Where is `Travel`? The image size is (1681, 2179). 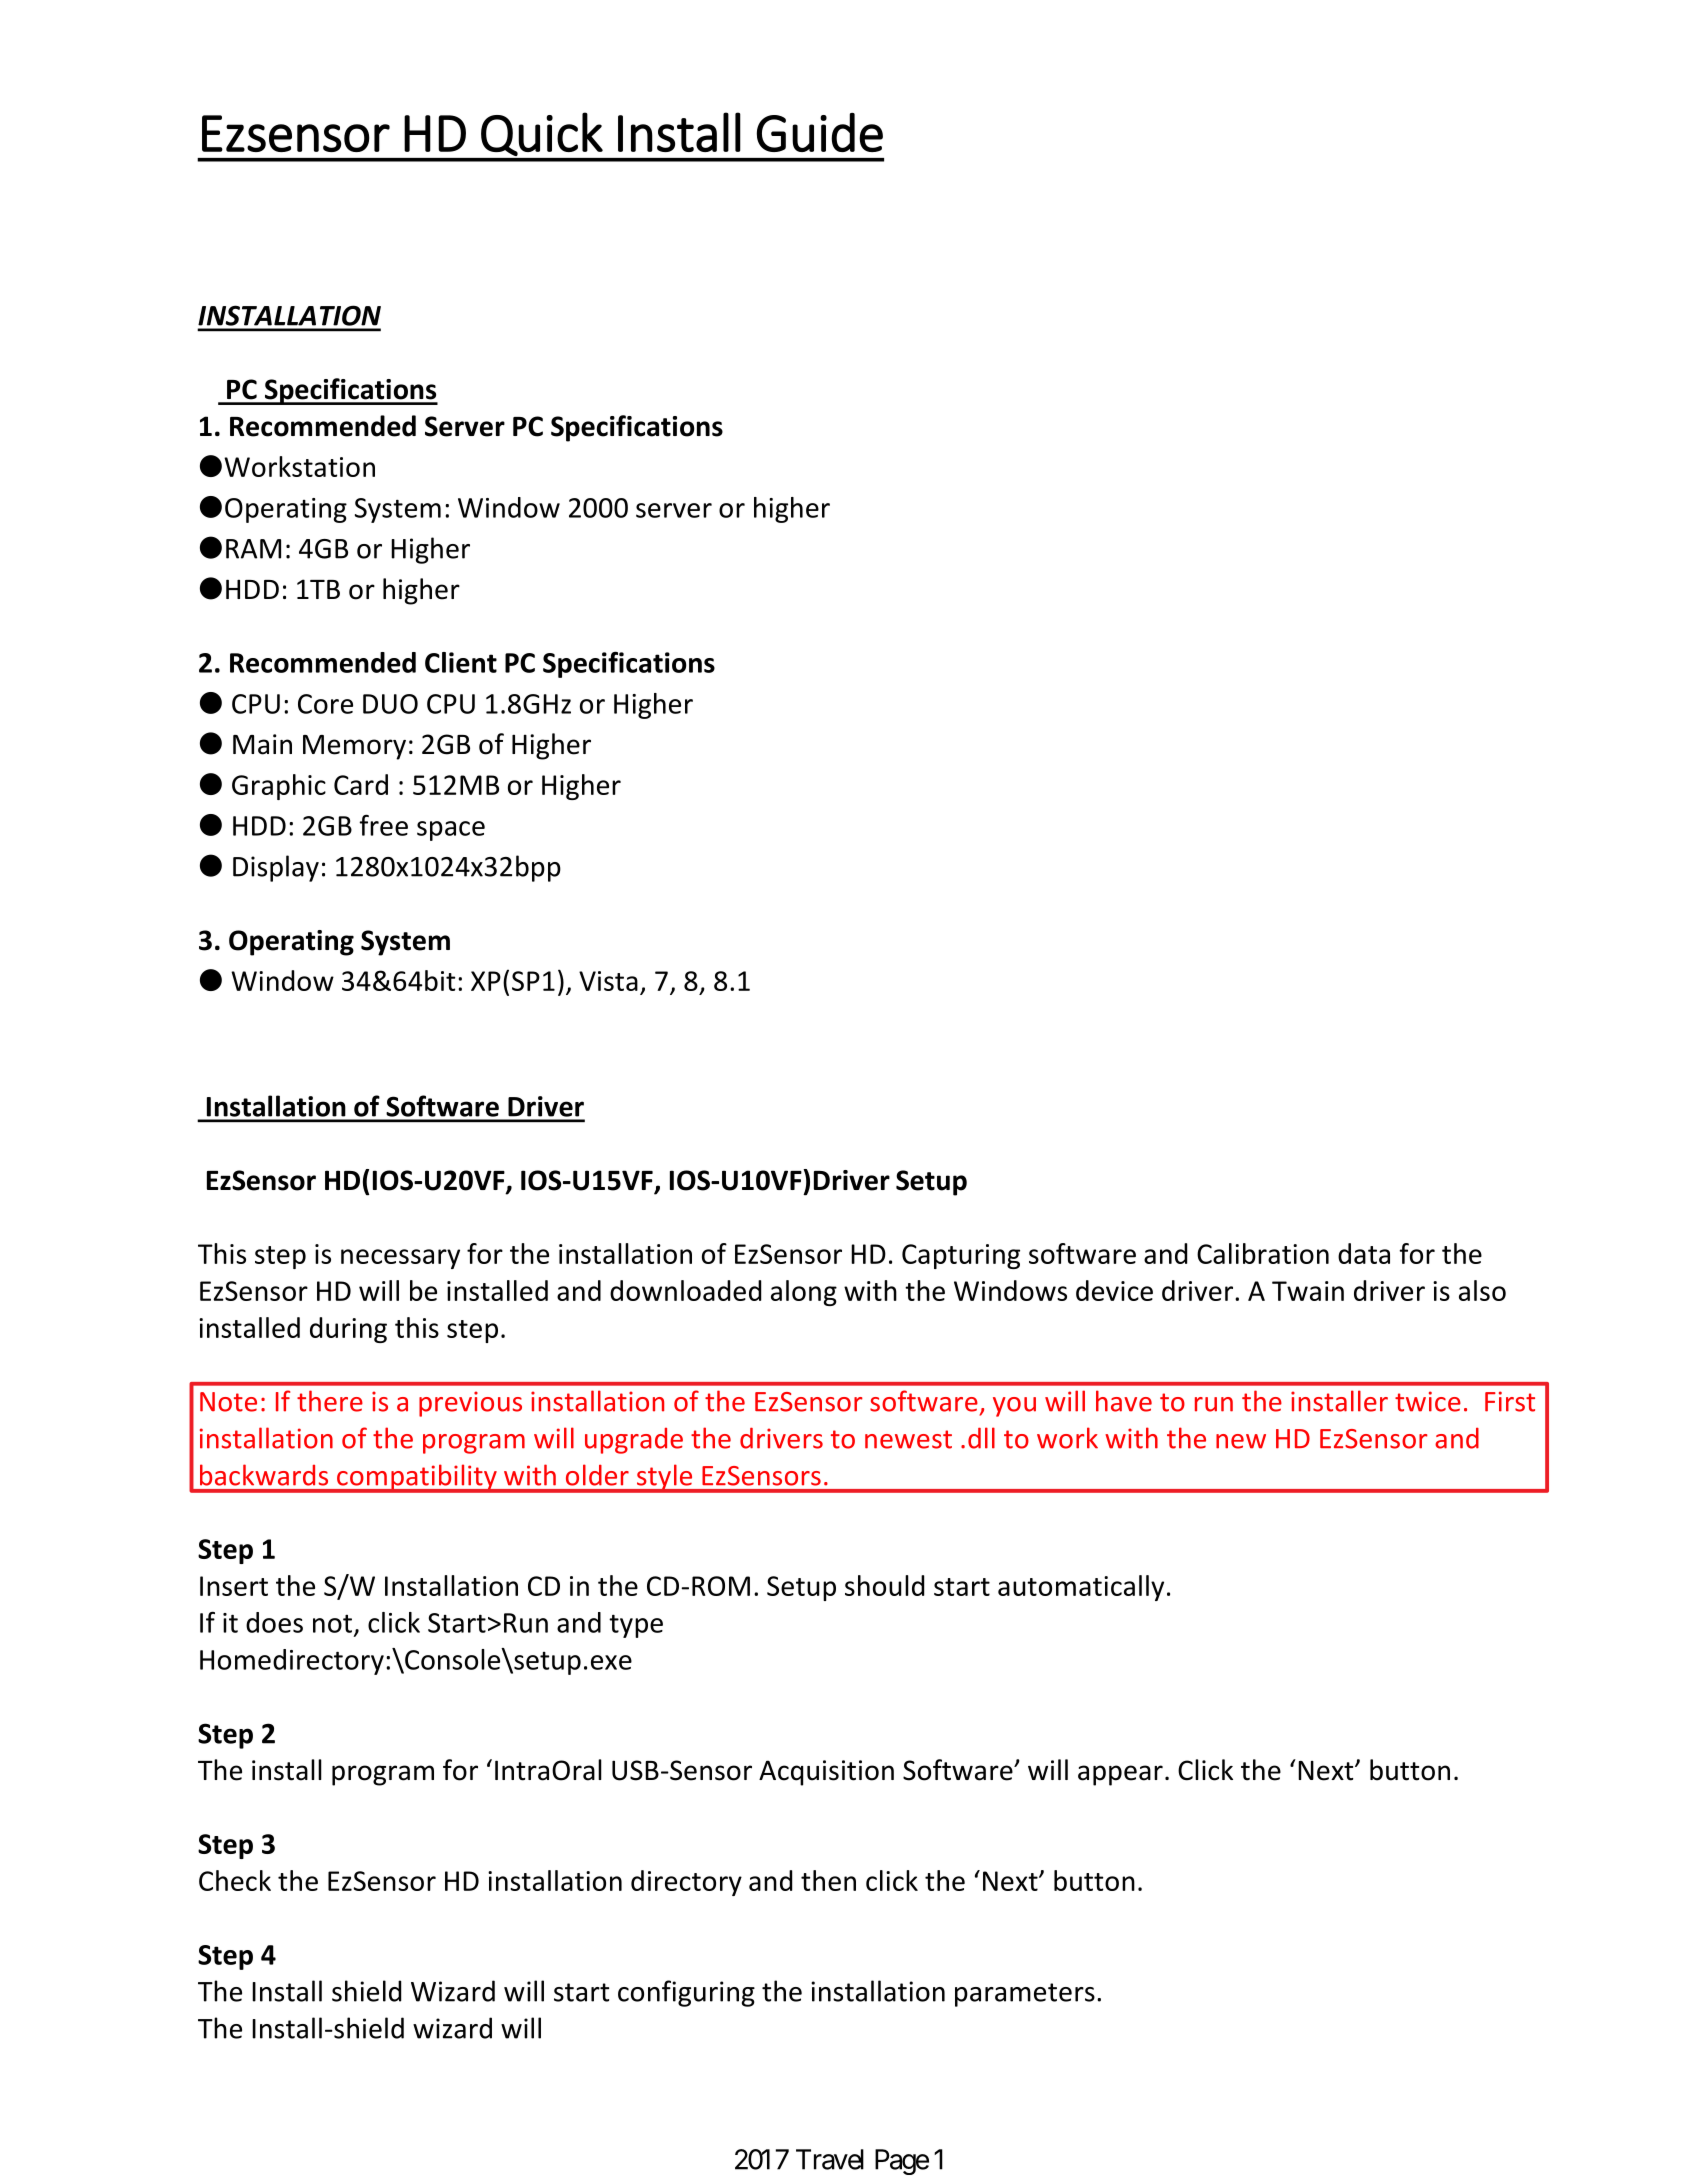
Travel is located at coordinates (830, 2159).
